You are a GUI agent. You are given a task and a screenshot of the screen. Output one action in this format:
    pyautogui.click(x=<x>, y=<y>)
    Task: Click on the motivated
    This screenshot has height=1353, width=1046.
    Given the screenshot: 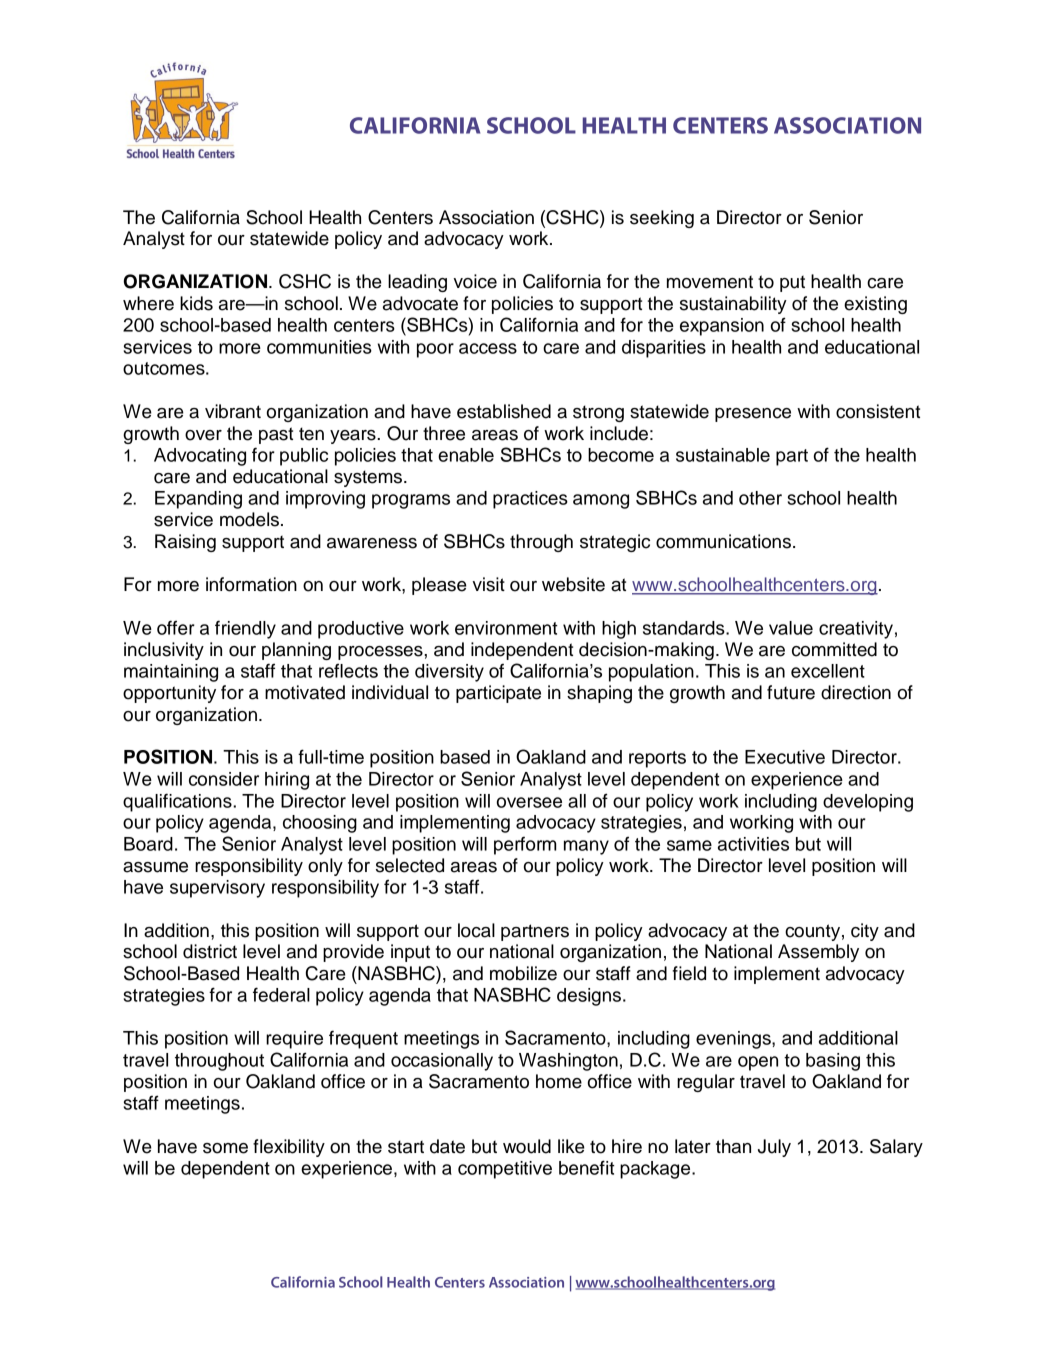 What is the action you would take?
    pyautogui.click(x=305, y=692)
